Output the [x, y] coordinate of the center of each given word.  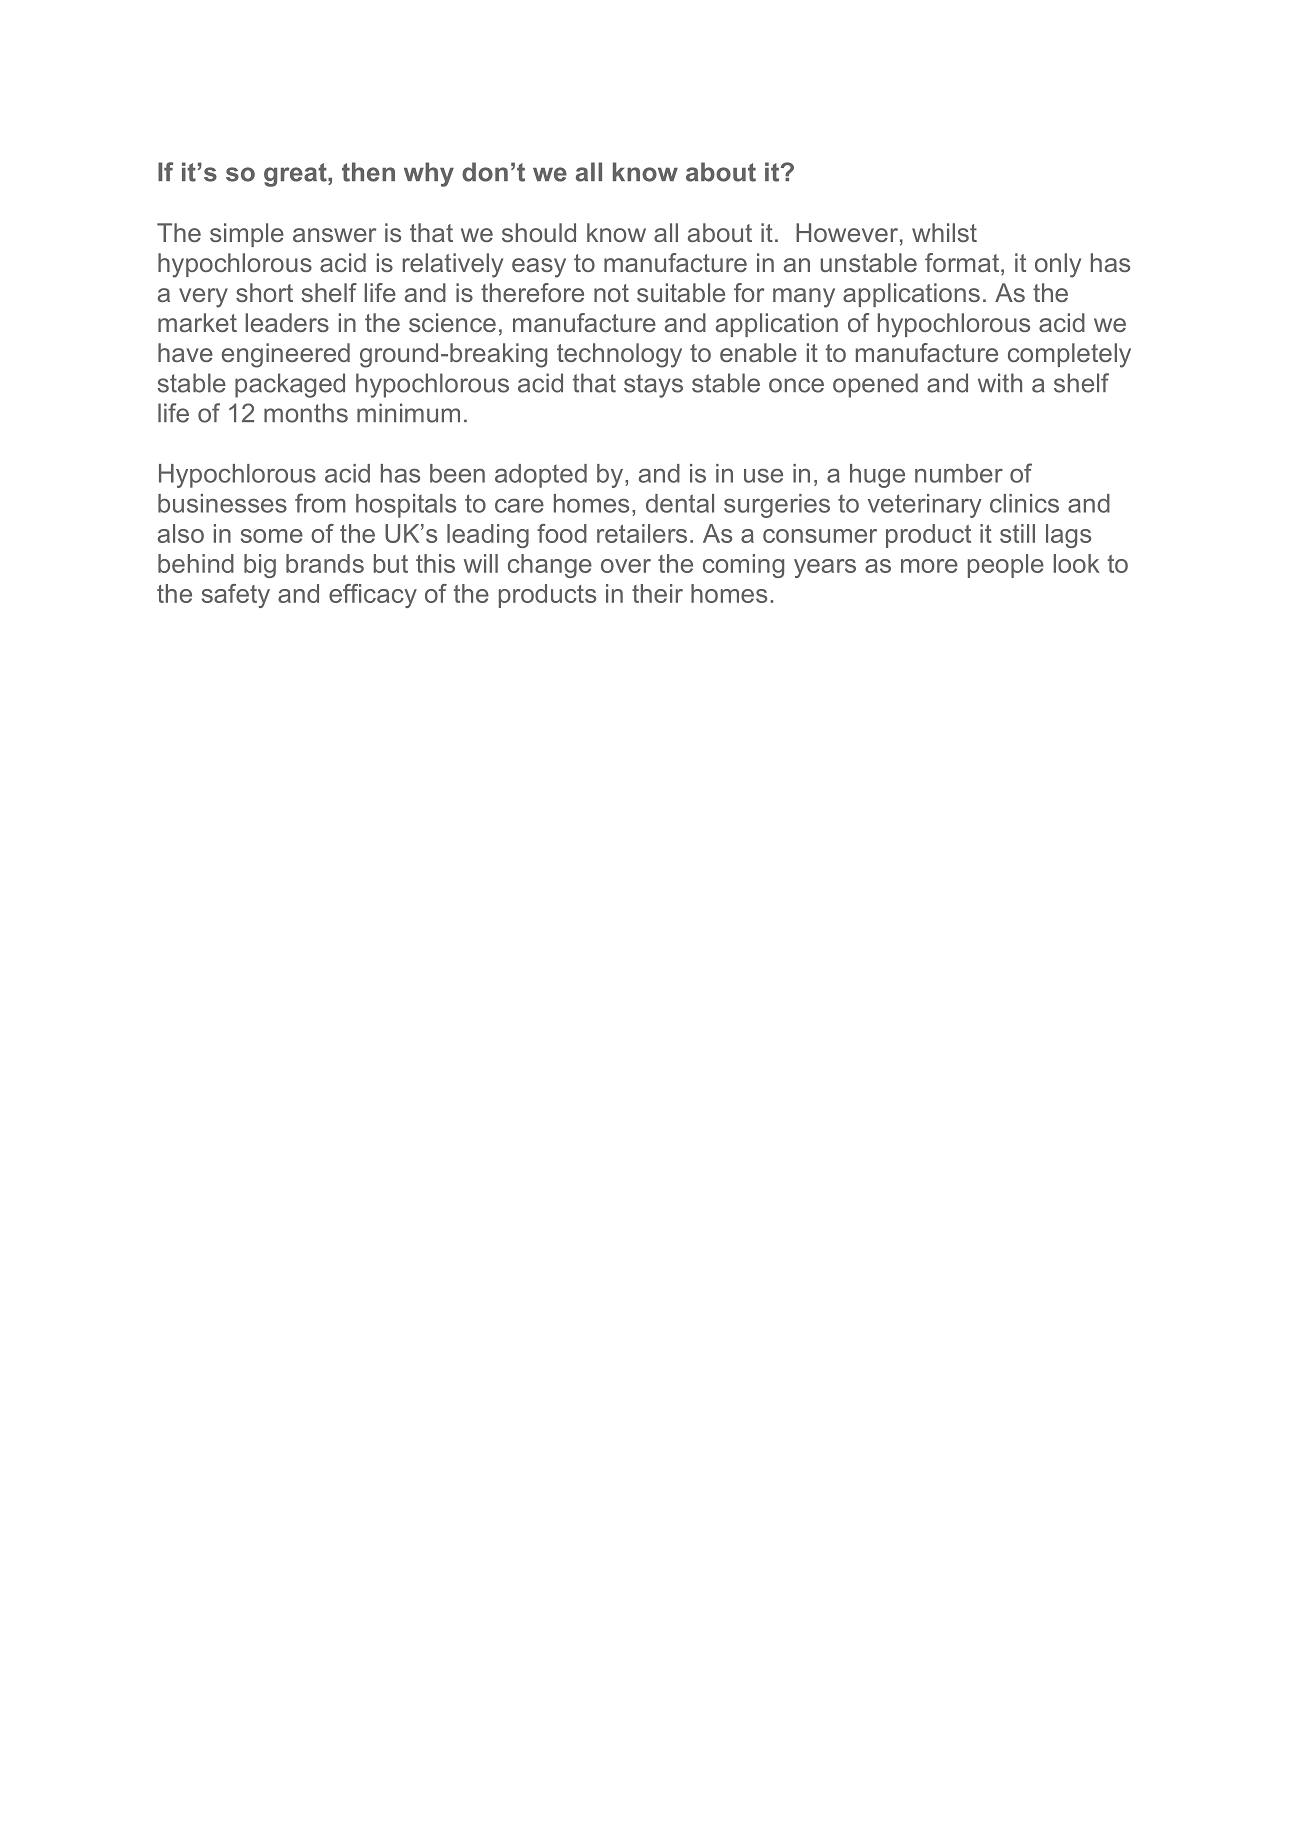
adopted [541, 476]
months [306, 413]
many [804, 298]
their [657, 593]
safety [236, 596]
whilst [944, 232]
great [296, 175]
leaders [287, 322]
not [611, 293]
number [959, 473]
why [429, 174]
